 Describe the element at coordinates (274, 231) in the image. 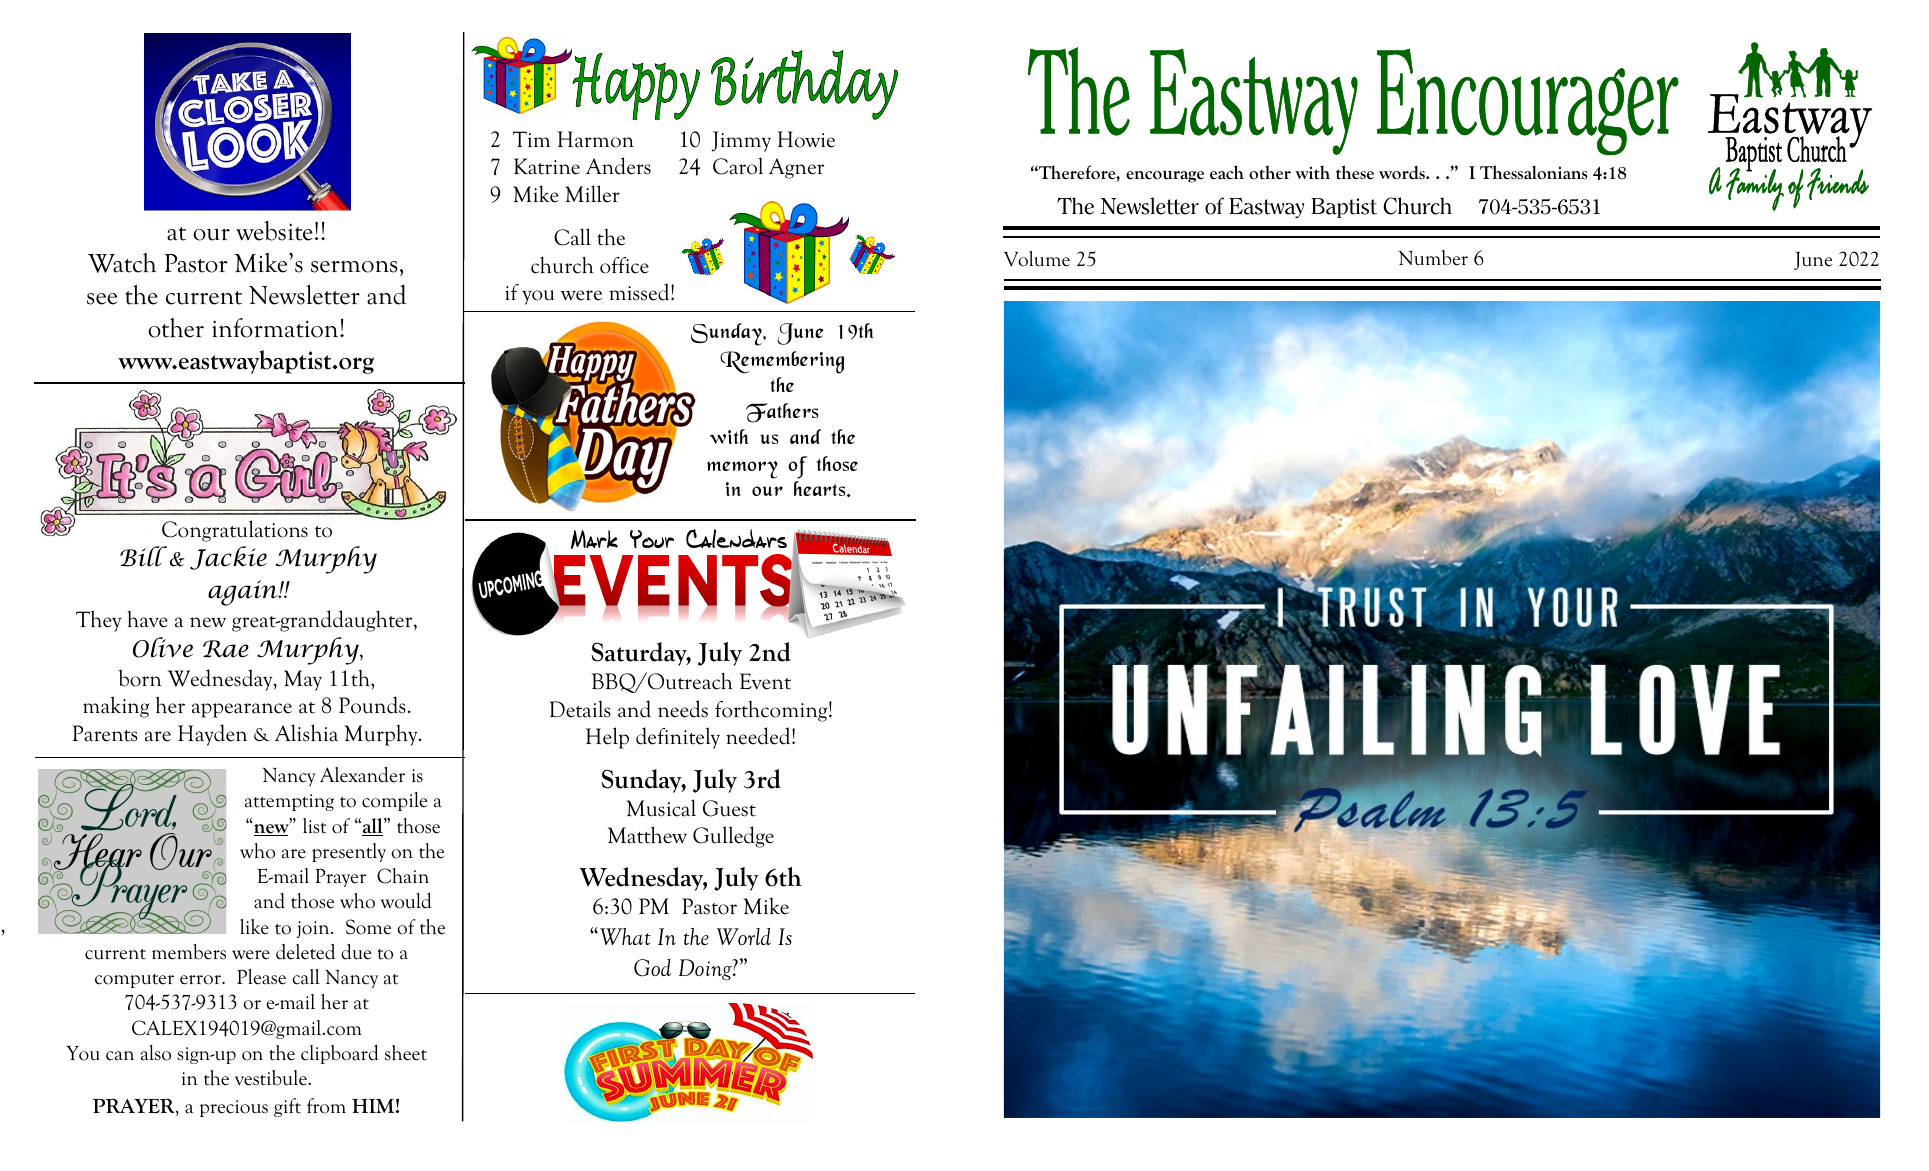

I see `website` at that location.
